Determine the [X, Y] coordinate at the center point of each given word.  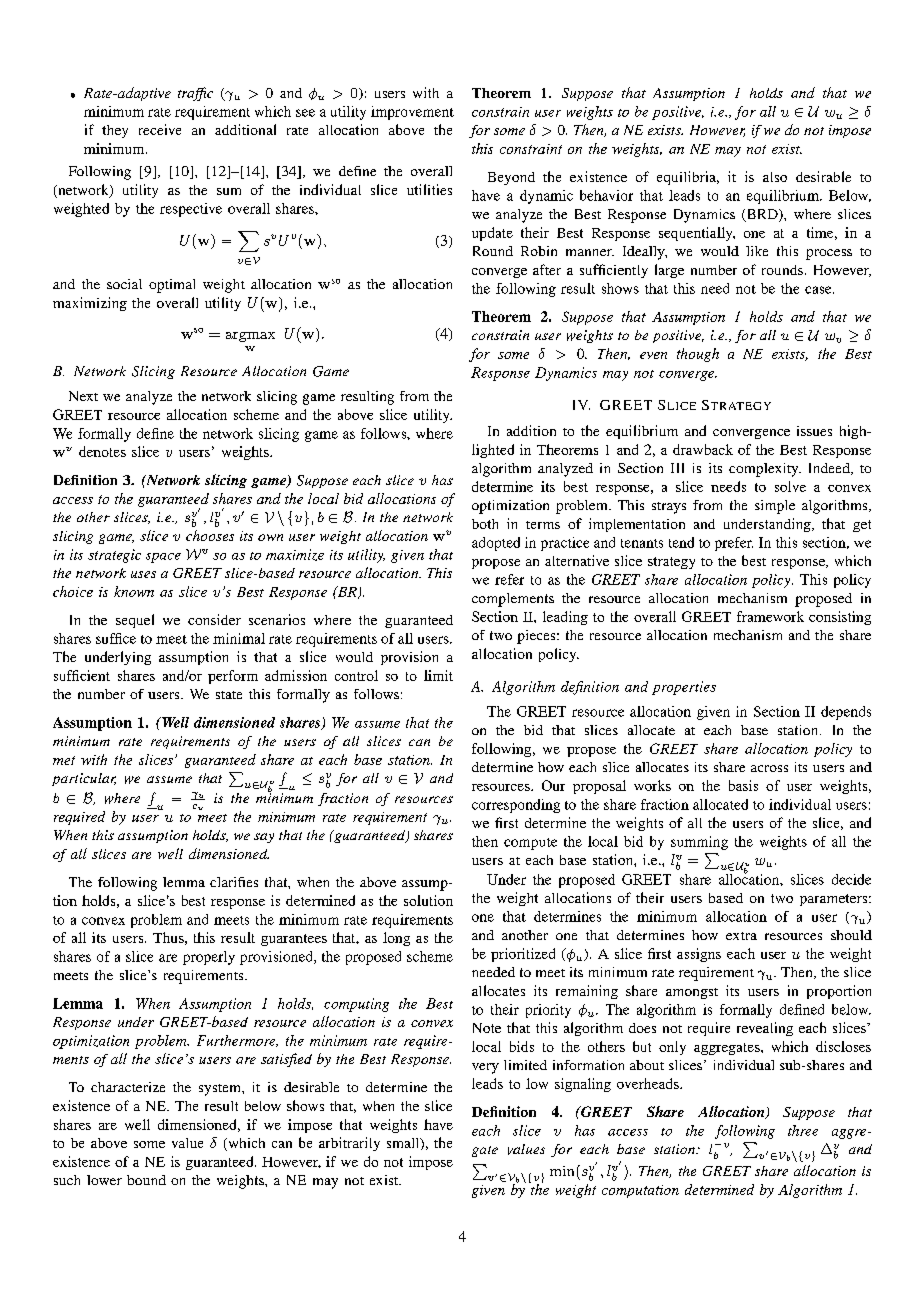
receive [160, 129]
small [404, 1144]
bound [146, 1180]
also [775, 177]
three [803, 1130]
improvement [412, 113]
